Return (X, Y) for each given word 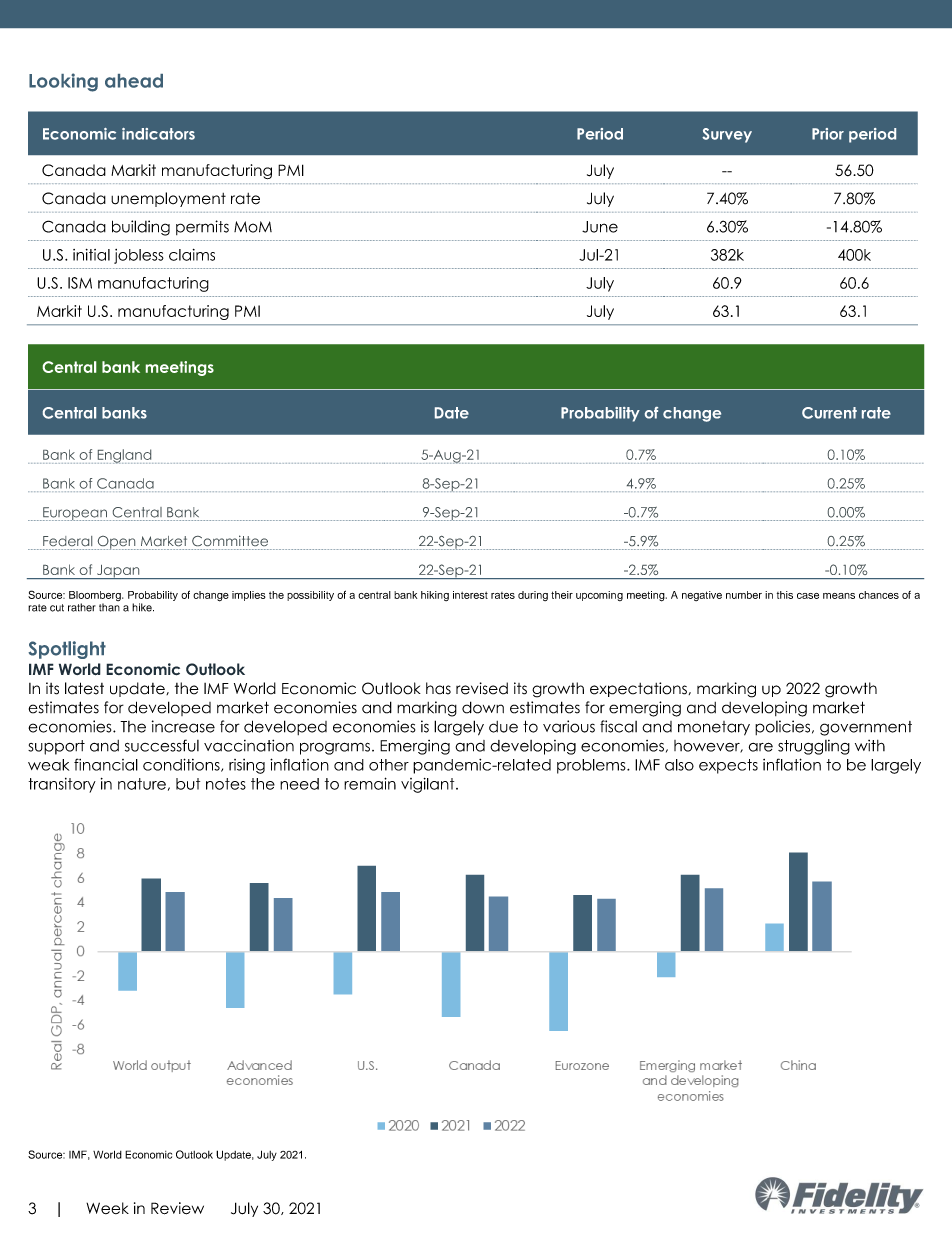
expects (728, 766)
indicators (158, 134)
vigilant (429, 785)
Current (829, 413)
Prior (828, 134)
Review (177, 1208)
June (600, 227)
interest (470, 595)
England (124, 456)
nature (142, 784)
